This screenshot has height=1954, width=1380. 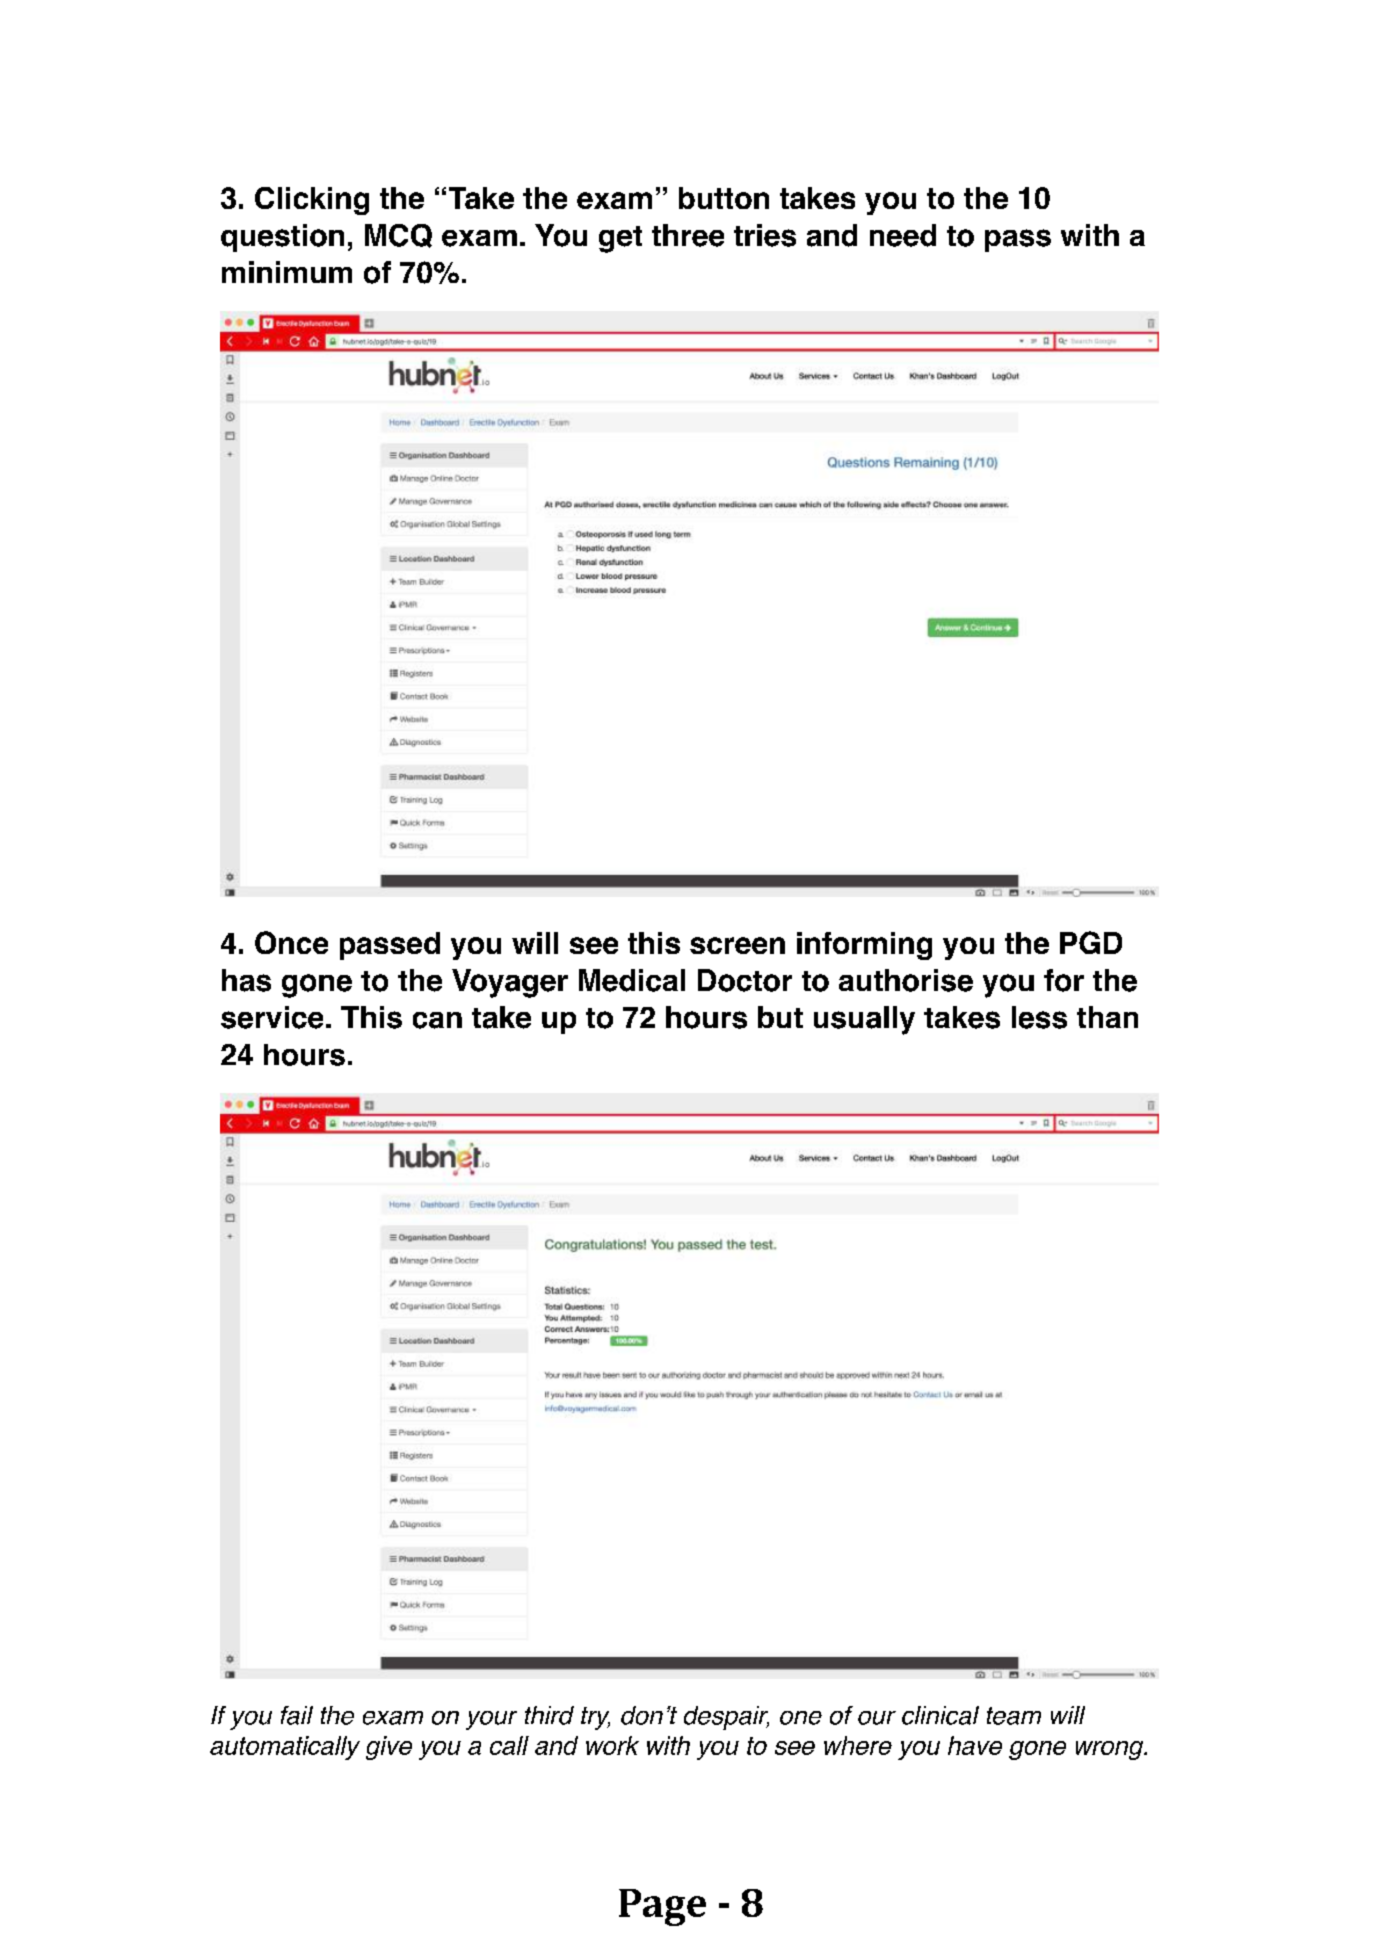 What do you see at coordinates (1039, 1017) in the screenshot?
I see `less` at bounding box center [1039, 1017].
